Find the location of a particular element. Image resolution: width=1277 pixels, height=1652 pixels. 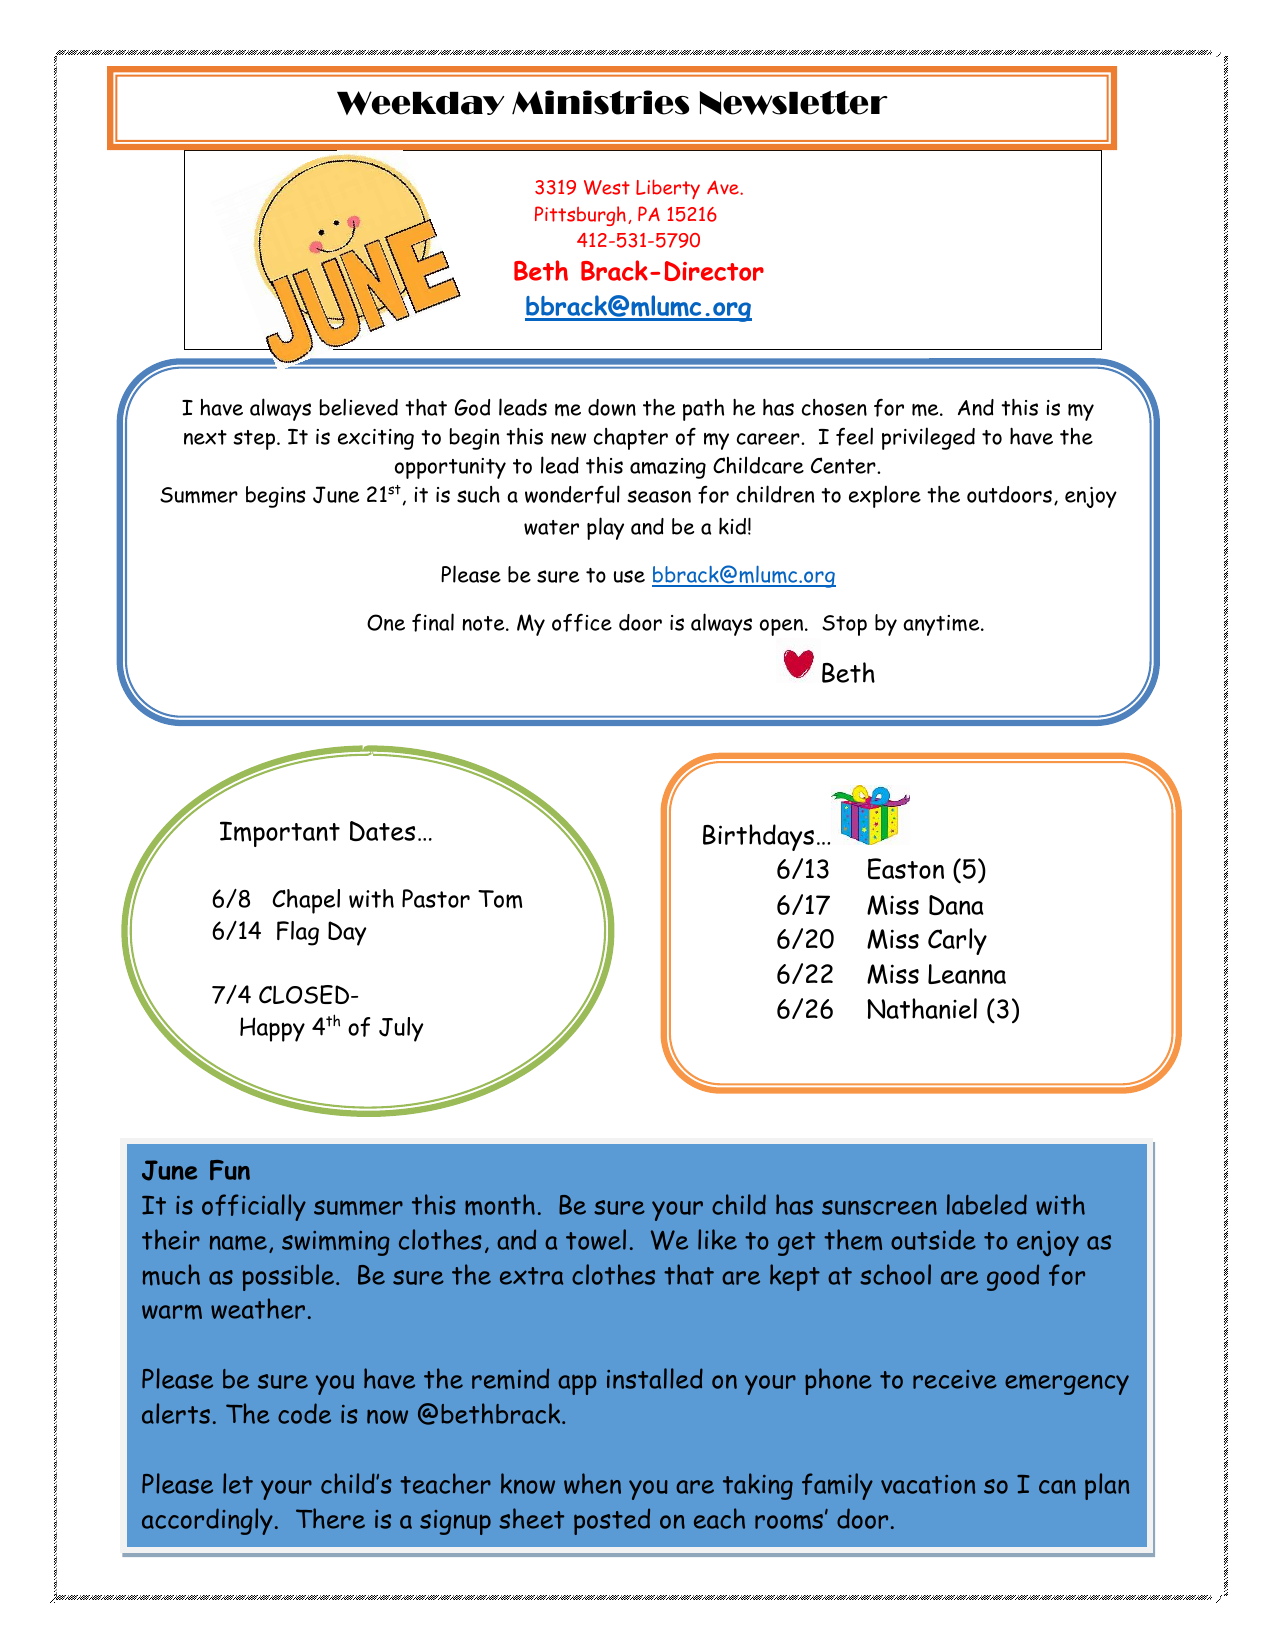

Fun is located at coordinates (230, 1170).
